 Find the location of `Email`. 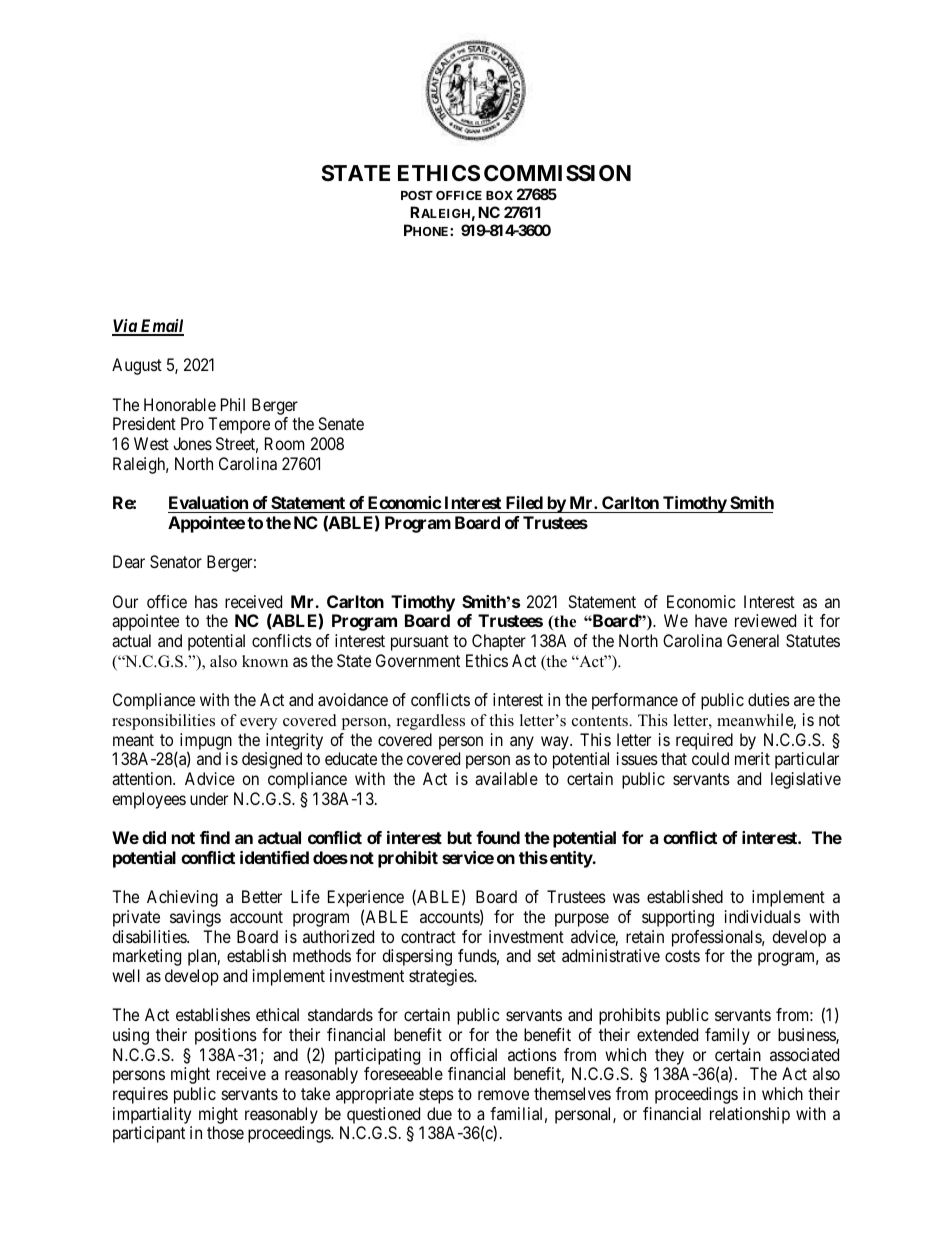

Email is located at coordinates (161, 327).
